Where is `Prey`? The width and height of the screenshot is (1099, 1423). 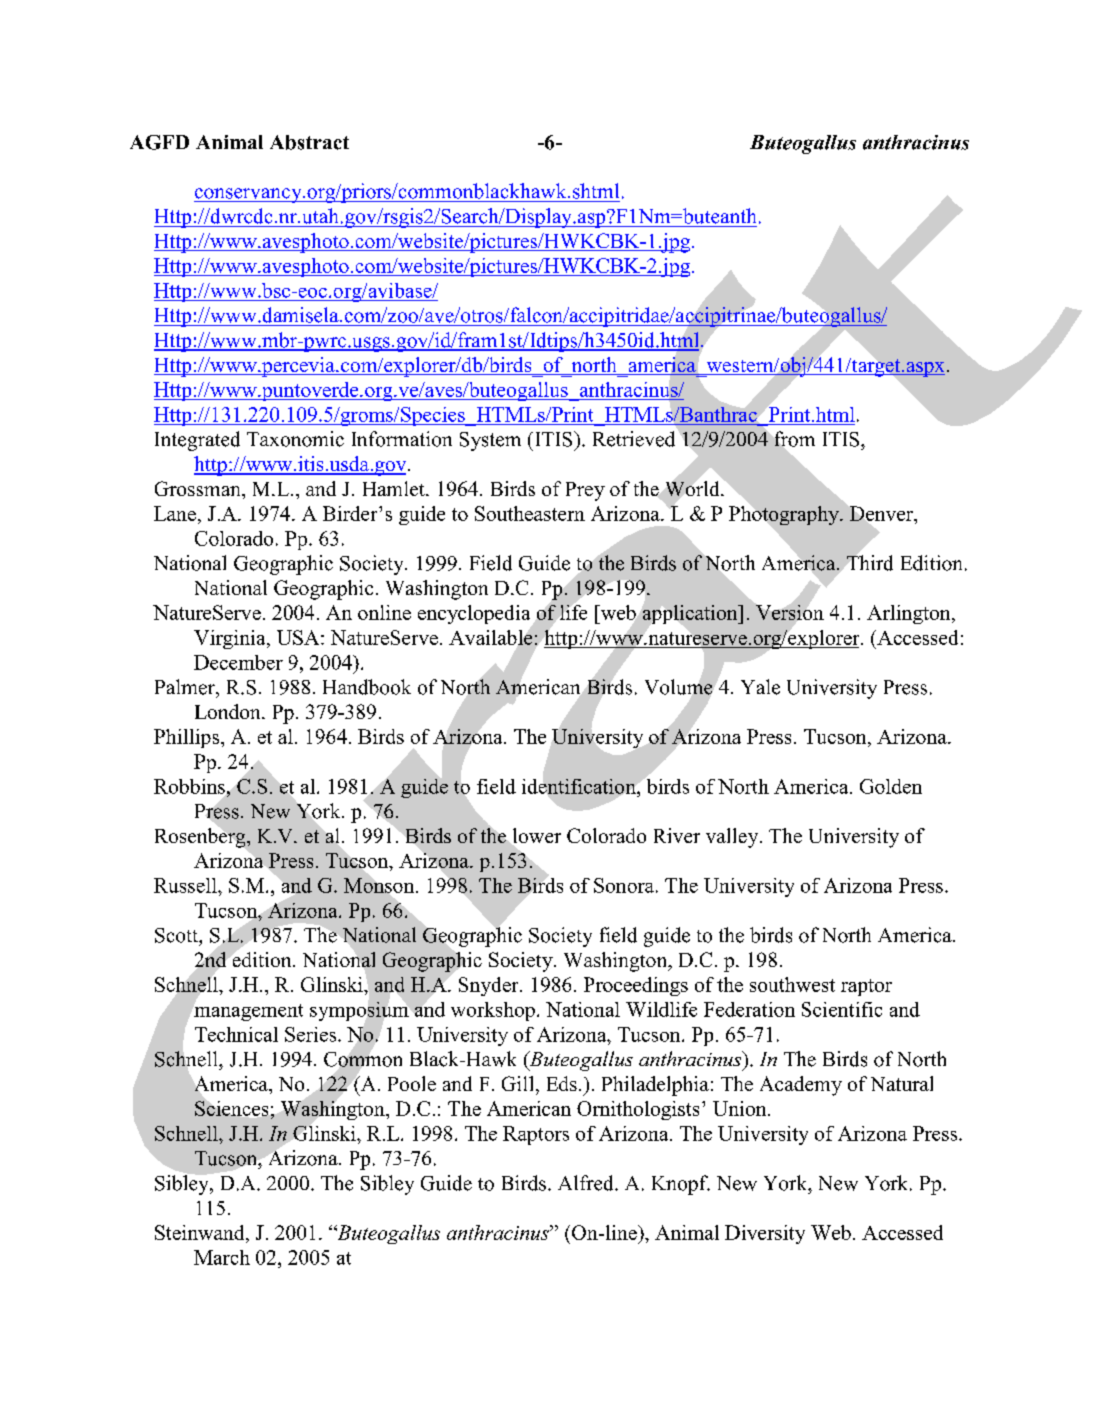 Prey is located at coordinates (585, 491).
